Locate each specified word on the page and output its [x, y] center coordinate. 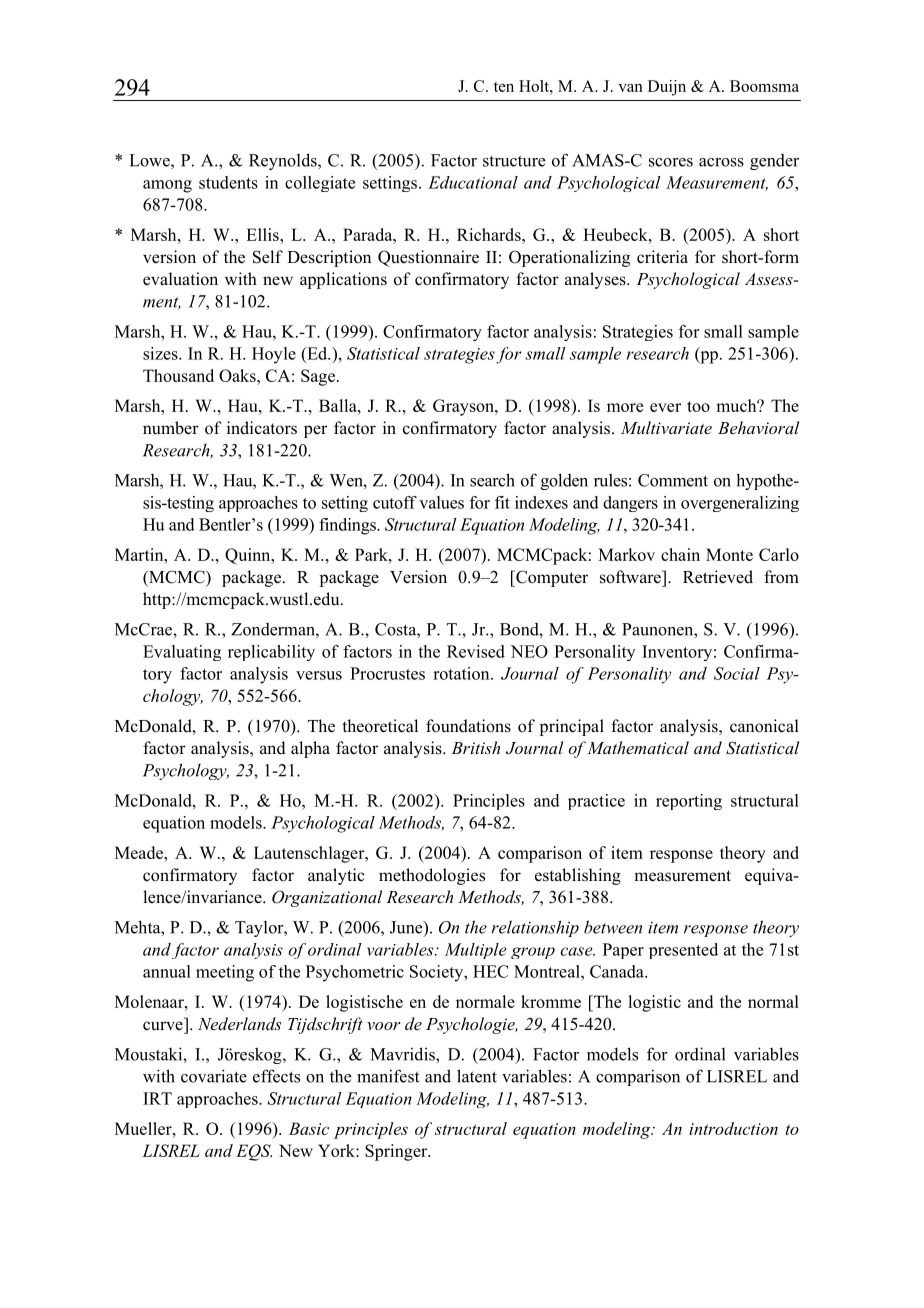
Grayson [464, 407]
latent [477, 1076]
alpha [310, 749]
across [721, 162]
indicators [262, 428]
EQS [254, 1152]
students [228, 182]
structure [514, 161]
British [475, 747]
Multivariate [666, 427]
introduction [733, 1128]
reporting [689, 802]
